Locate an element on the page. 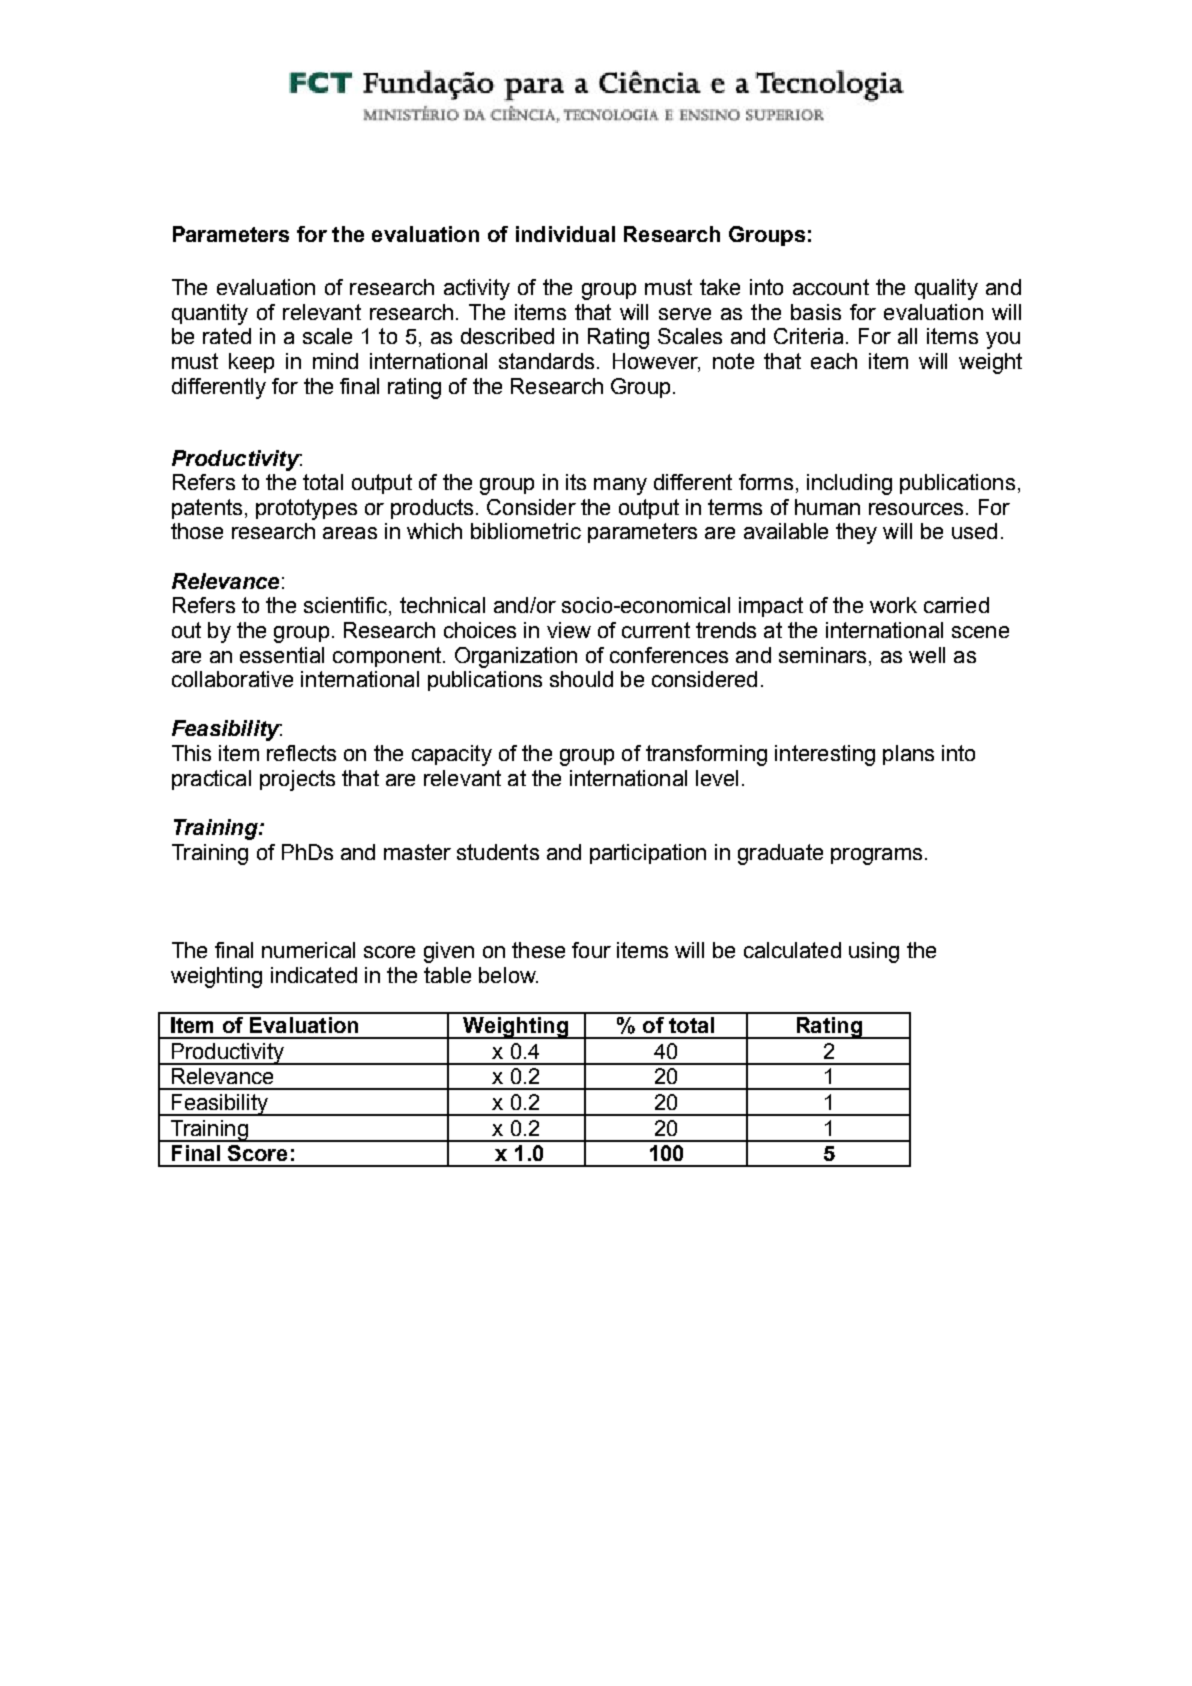 Image resolution: width=1192 pixels, height=1686 pixels. quality is located at coordinates (946, 289).
